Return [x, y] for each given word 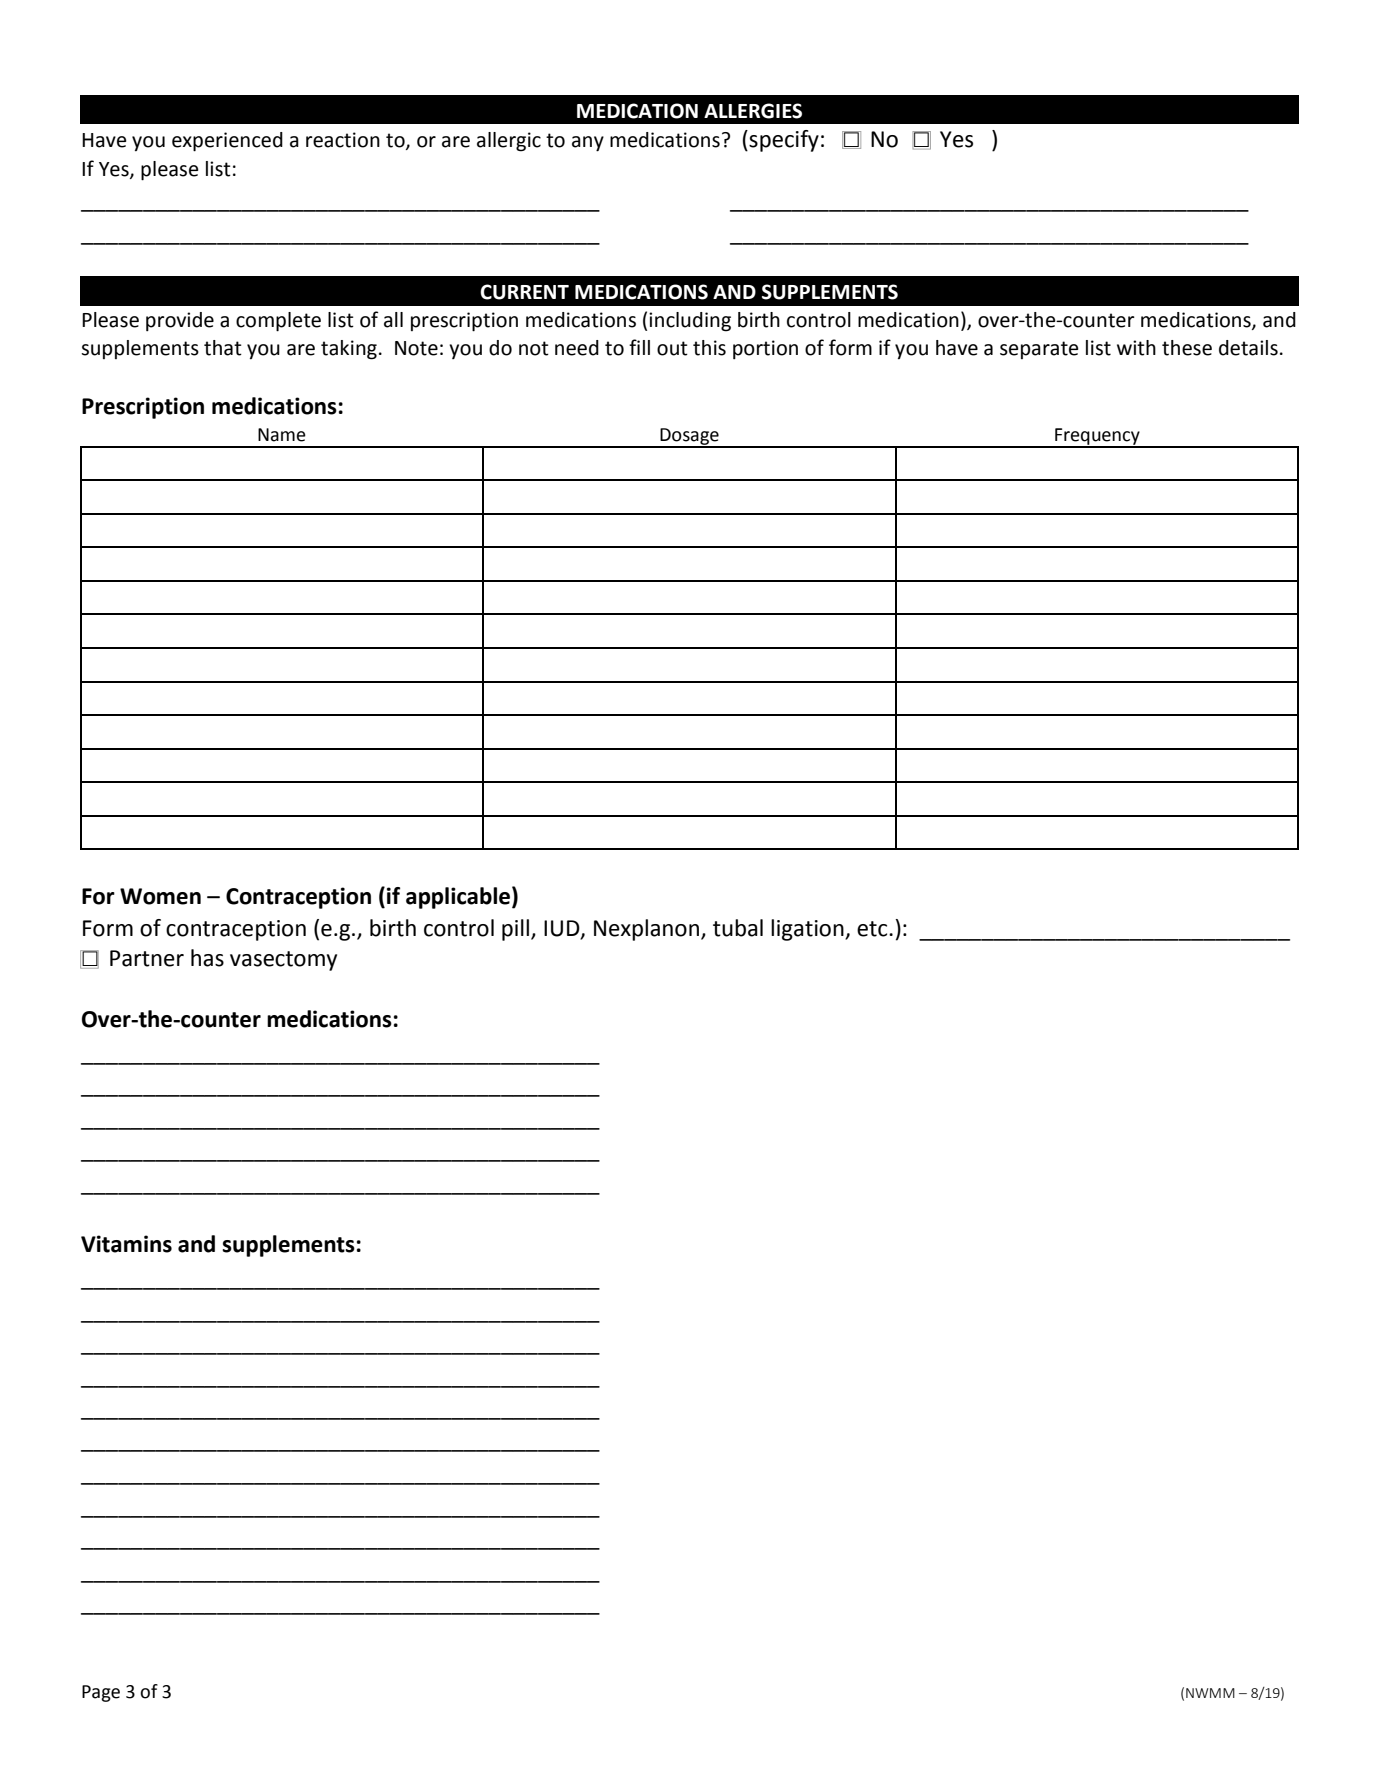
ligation [808, 930]
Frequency [1097, 437]
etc [873, 929]
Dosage [689, 437]
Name [282, 435]
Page [101, 1693]
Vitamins [126, 1244]
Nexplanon [648, 930]
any [588, 144]
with [1136, 348]
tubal [738, 928]
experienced [227, 142]
